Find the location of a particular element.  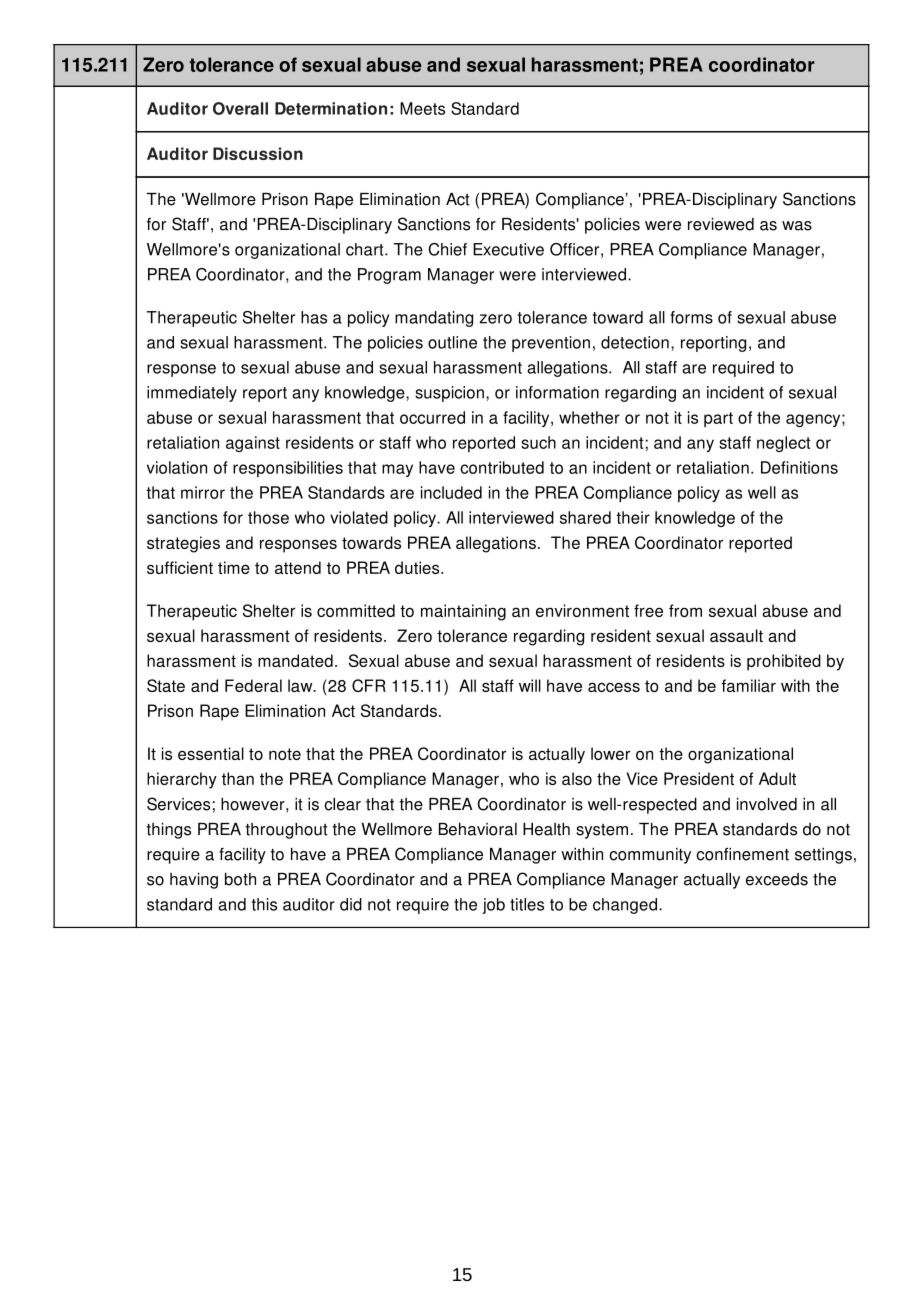

reviewed is located at coordinates (721, 224).
